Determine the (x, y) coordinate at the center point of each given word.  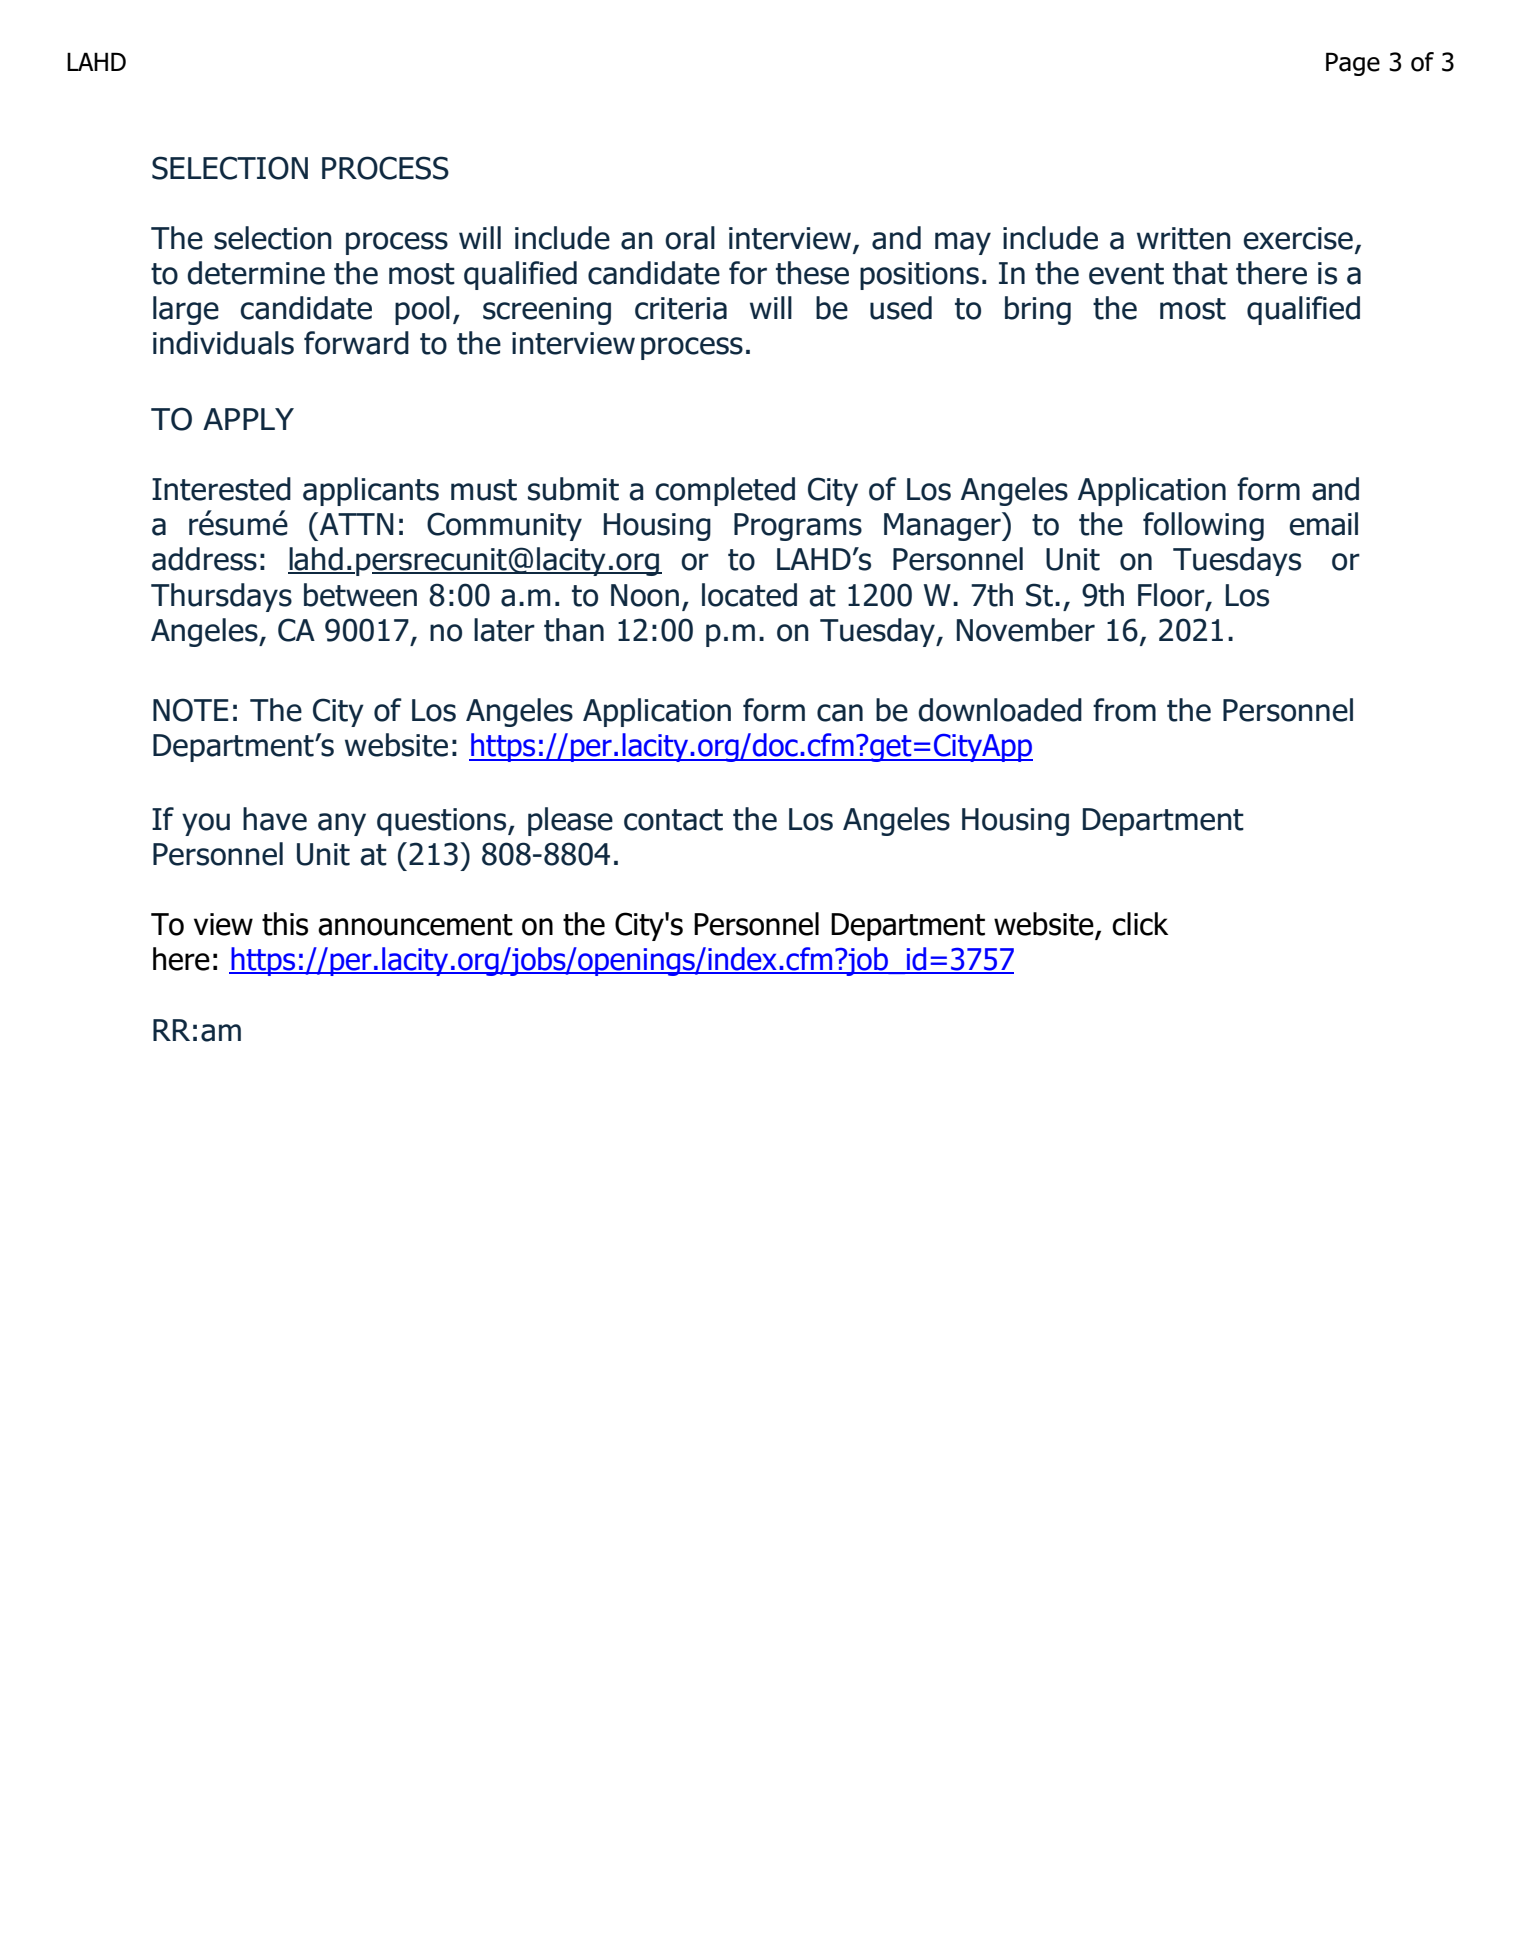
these (812, 273)
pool (422, 310)
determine (256, 273)
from (1124, 710)
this (285, 924)
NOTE (191, 710)
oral (690, 238)
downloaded (1000, 710)
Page (1353, 64)
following (1203, 526)
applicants (371, 491)
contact (673, 820)
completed (725, 491)
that (1200, 273)
